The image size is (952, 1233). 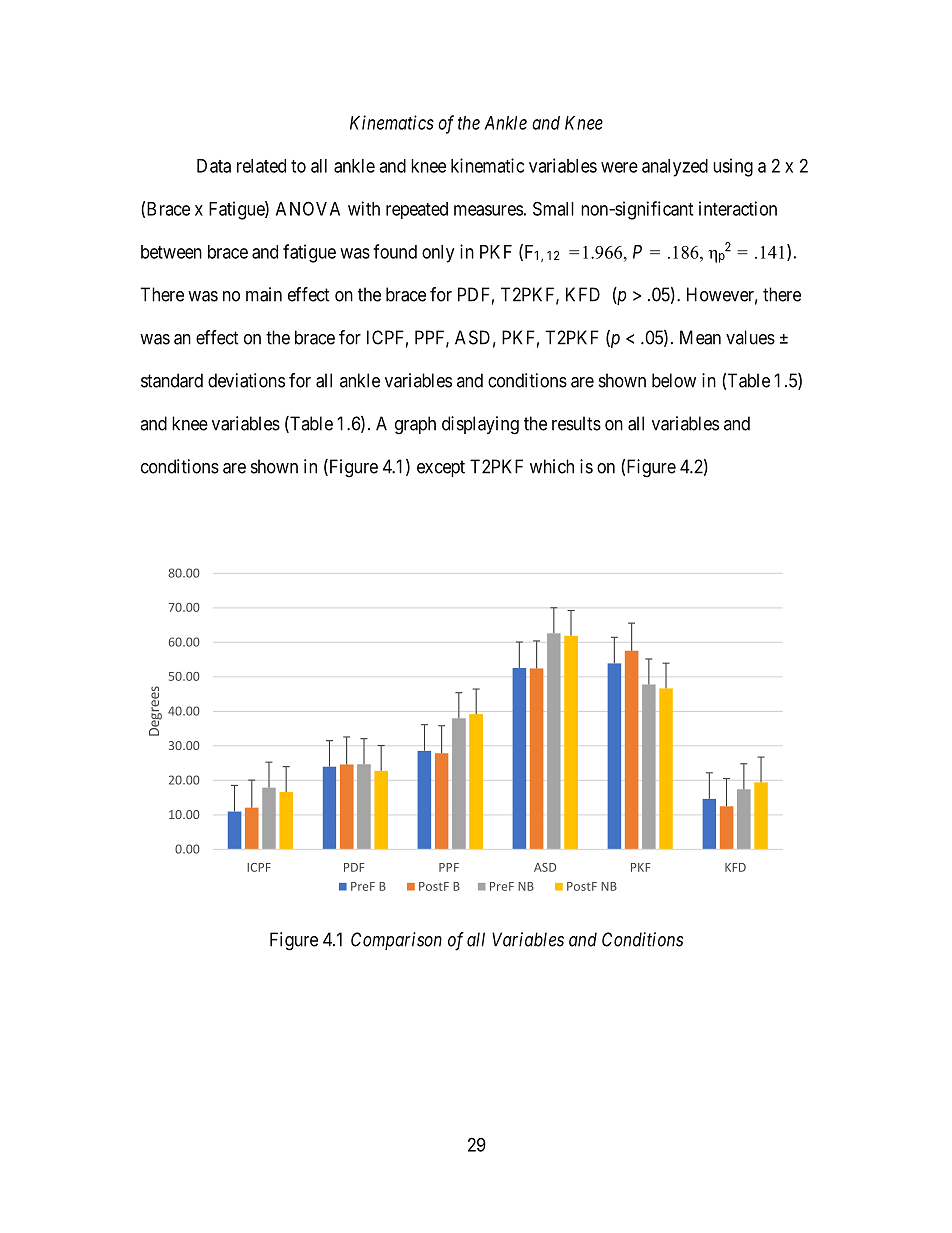 What do you see at coordinates (488, 210) in the document?
I see `measures` at bounding box center [488, 210].
